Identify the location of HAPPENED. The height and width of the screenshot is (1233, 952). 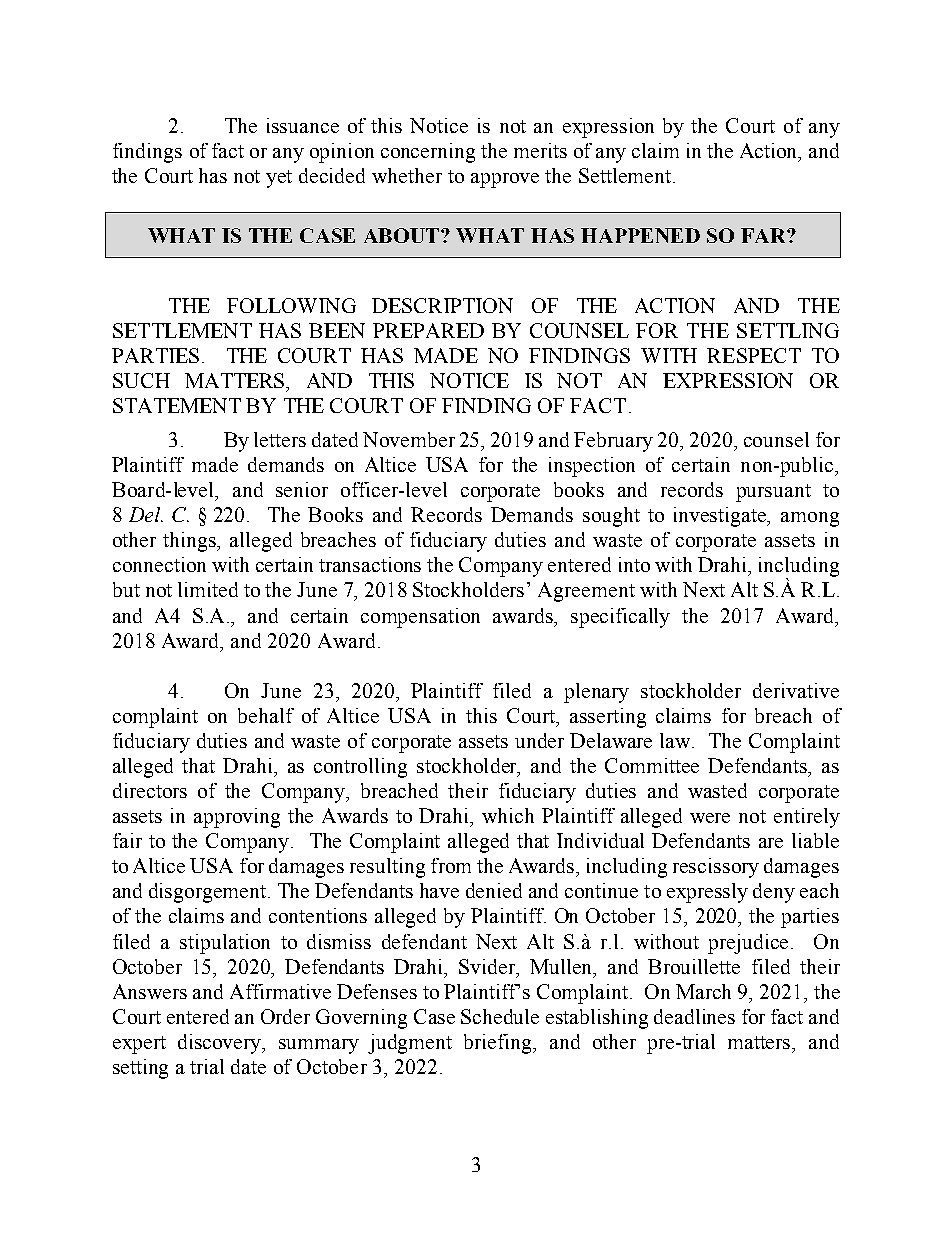
(640, 235).
